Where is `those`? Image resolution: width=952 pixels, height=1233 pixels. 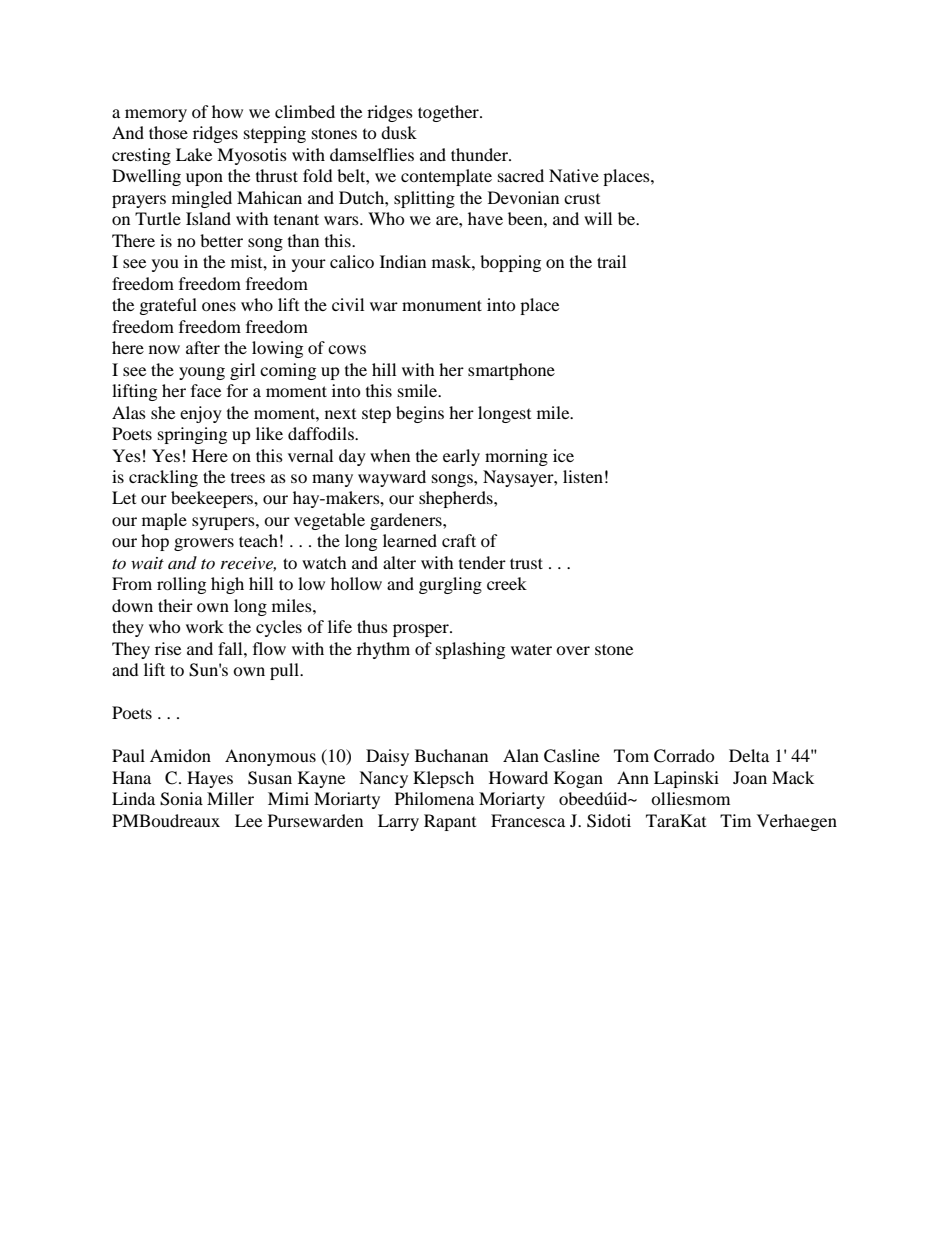
those is located at coordinates (168, 132).
